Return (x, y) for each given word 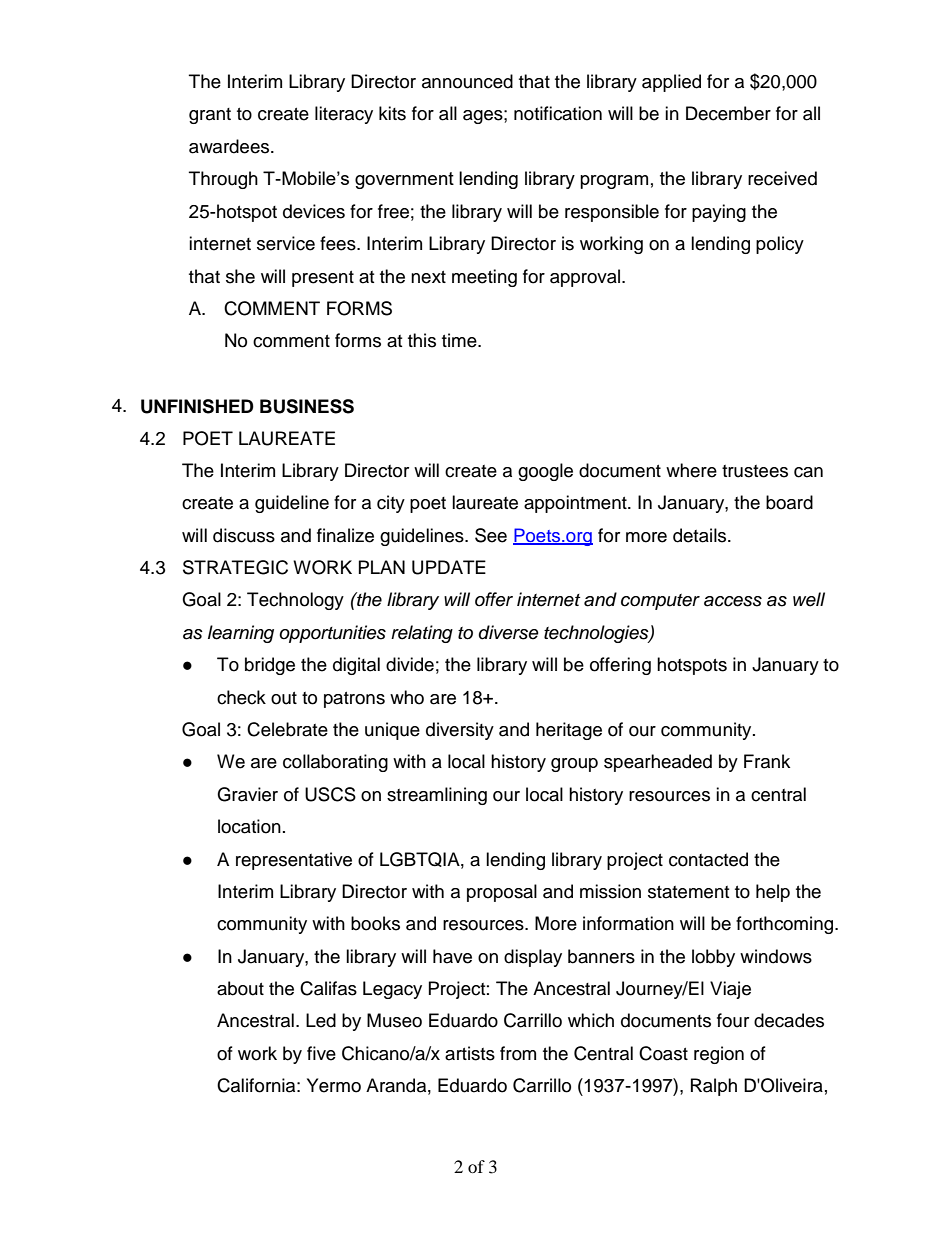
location (249, 826)
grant (210, 116)
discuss (244, 535)
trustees (755, 471)
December (728, 113)
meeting (484, 278)
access (733, 601)
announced (467, 81)
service (286, 243)
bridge (270, 666)
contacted (708, 859)
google (545, 472)
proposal (502, 893)
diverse (509, 632)
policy (780, 245)
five (321, 1053)
